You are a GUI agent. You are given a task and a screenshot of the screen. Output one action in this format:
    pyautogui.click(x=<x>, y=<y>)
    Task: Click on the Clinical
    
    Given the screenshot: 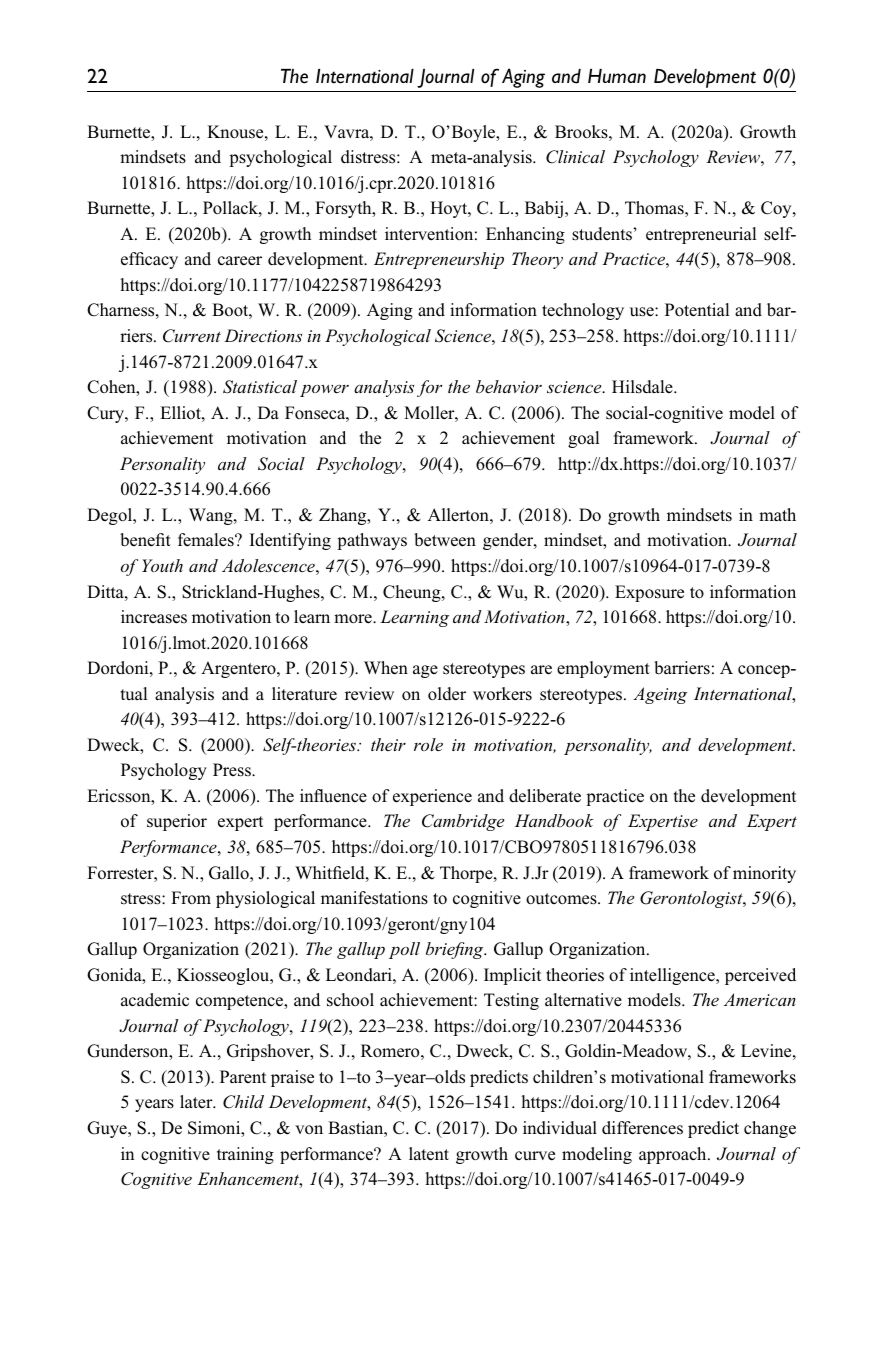 What is the action you would take?
    pyautogui.click(x=575, y=157)
